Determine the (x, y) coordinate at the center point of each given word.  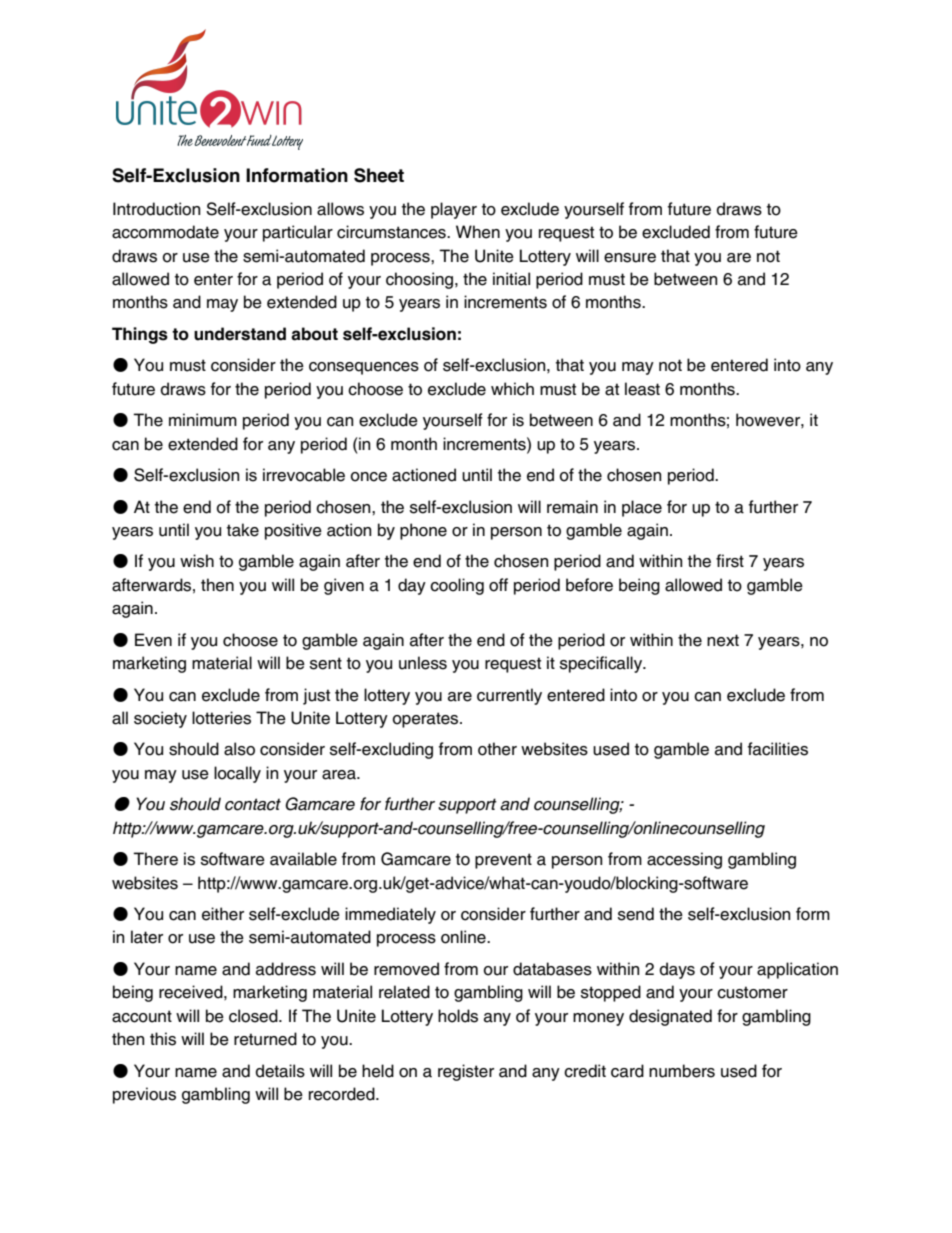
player (454, 210)
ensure (630, 258)
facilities (778, 749)
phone (423, 531)
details (280, 1071)
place (642, 508)
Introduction (156, 209)
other (497, 749)
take (243, 530)
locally (237, 774)
